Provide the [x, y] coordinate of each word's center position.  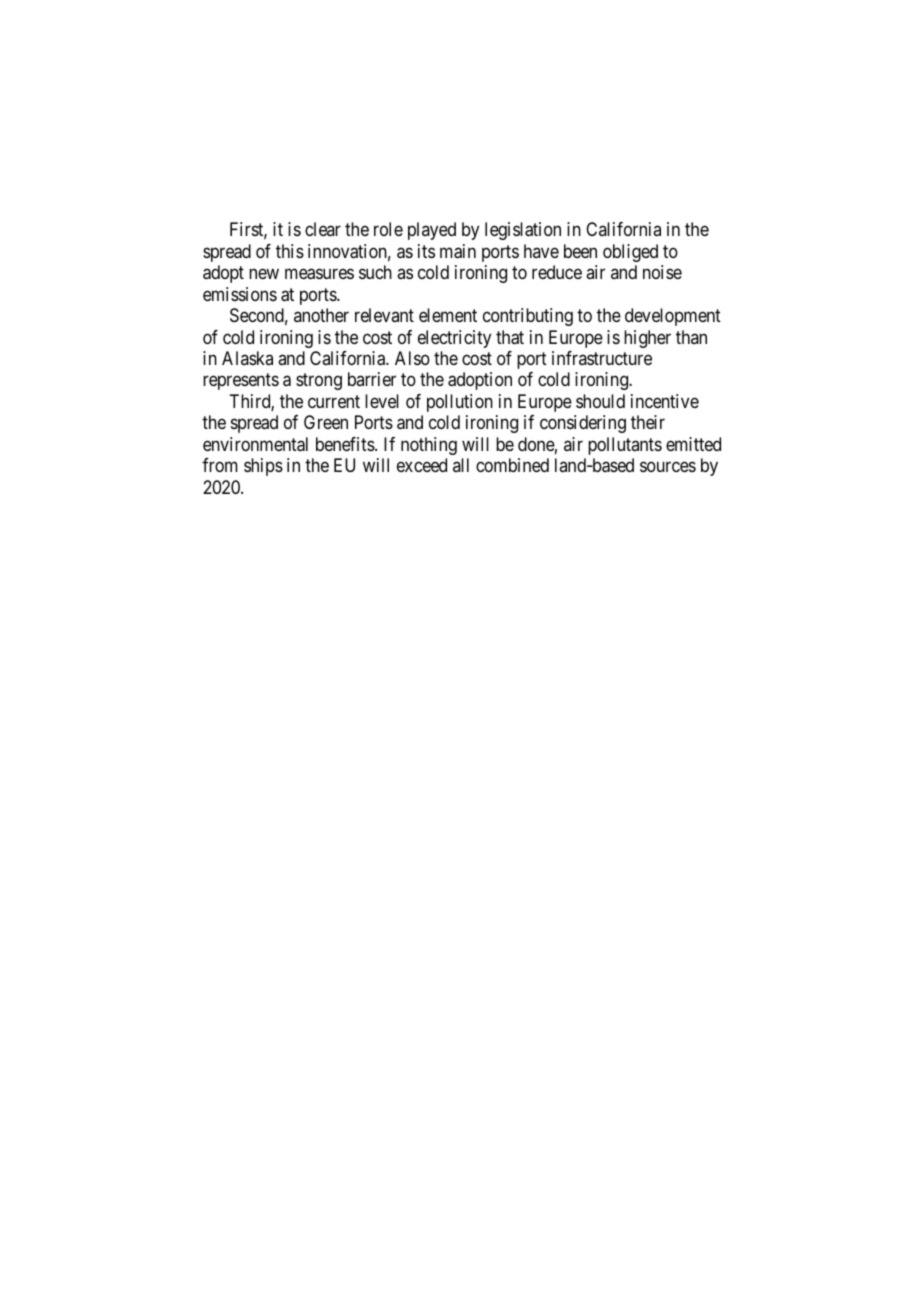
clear [323, 229]
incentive [665, 401]
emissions [240, 294]
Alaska [247, 358]
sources [668, 467]
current [334, 401]
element [448, 315]
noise [662, 272]
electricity [454, 339]
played [432, 231]
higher [647, 339]
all [461, 465]
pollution [460, 403]
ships [263, 467]
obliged [630, 253]
